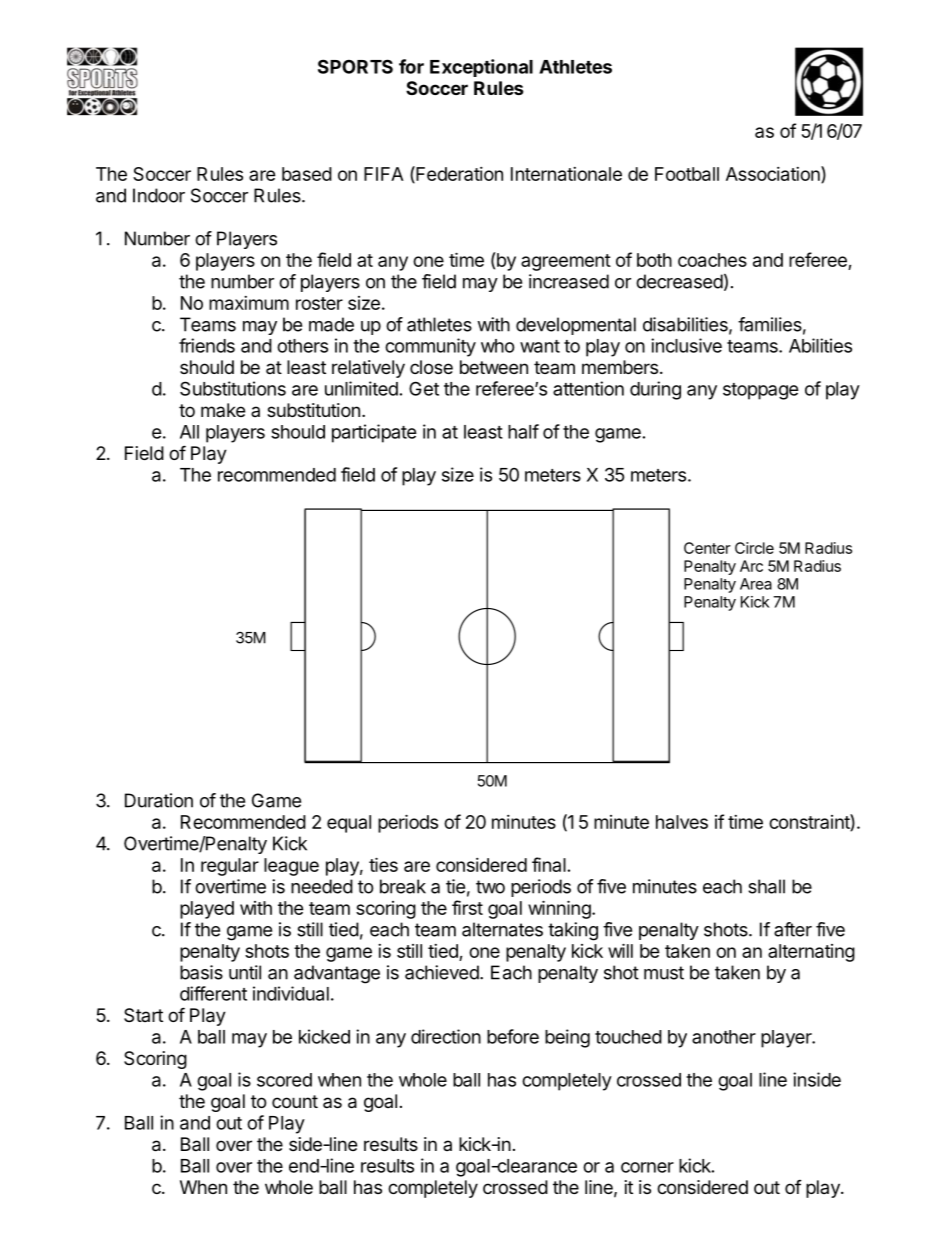 This screenshot has width=952, height=1233. I want to click on inclusive, so click(686, 345).
